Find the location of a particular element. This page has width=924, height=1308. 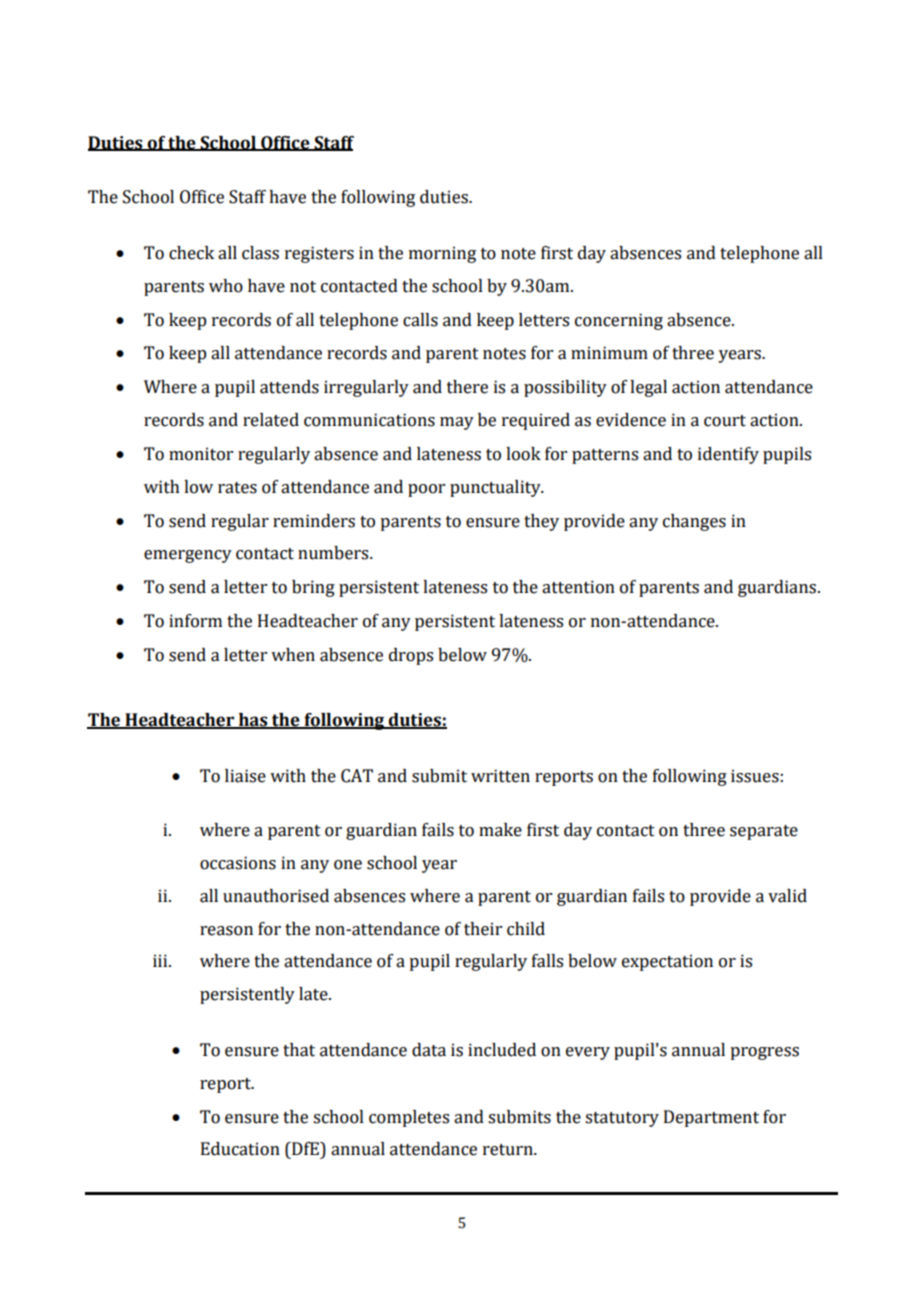

concerning is located at coordinates (619, 321).
